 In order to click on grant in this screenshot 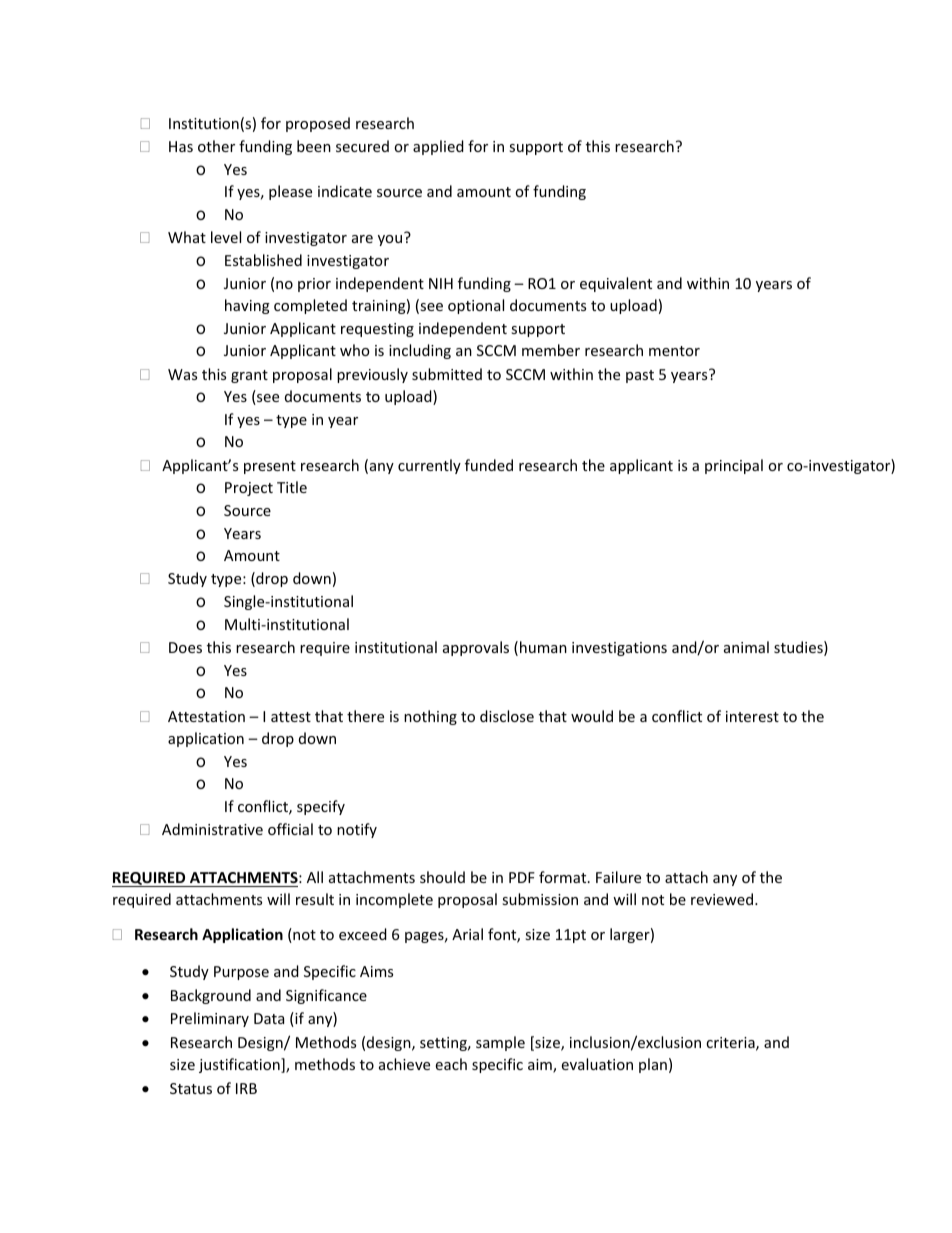, I will do `click(249, 376)`.
